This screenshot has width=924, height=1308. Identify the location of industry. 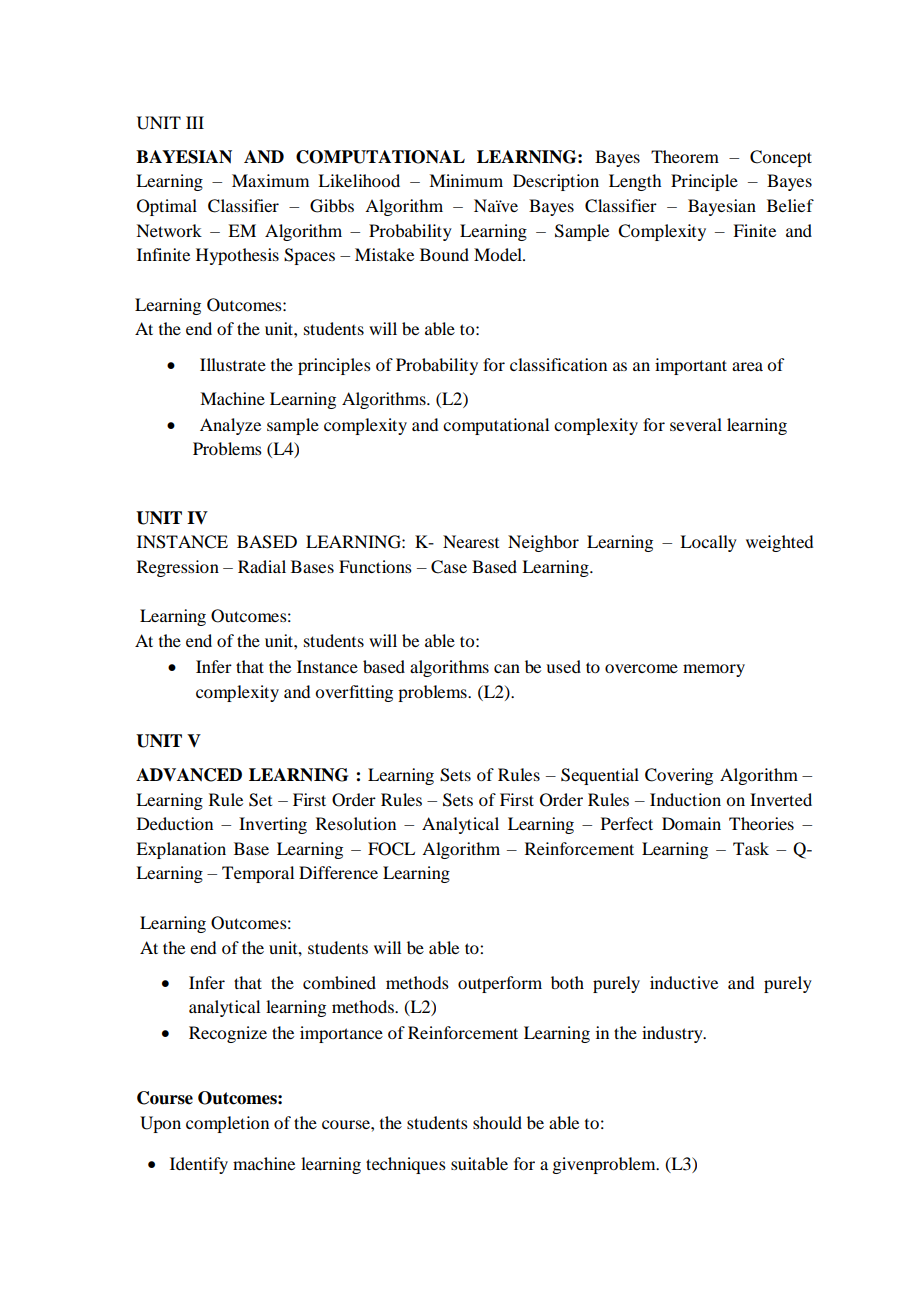
(673, 1034).
